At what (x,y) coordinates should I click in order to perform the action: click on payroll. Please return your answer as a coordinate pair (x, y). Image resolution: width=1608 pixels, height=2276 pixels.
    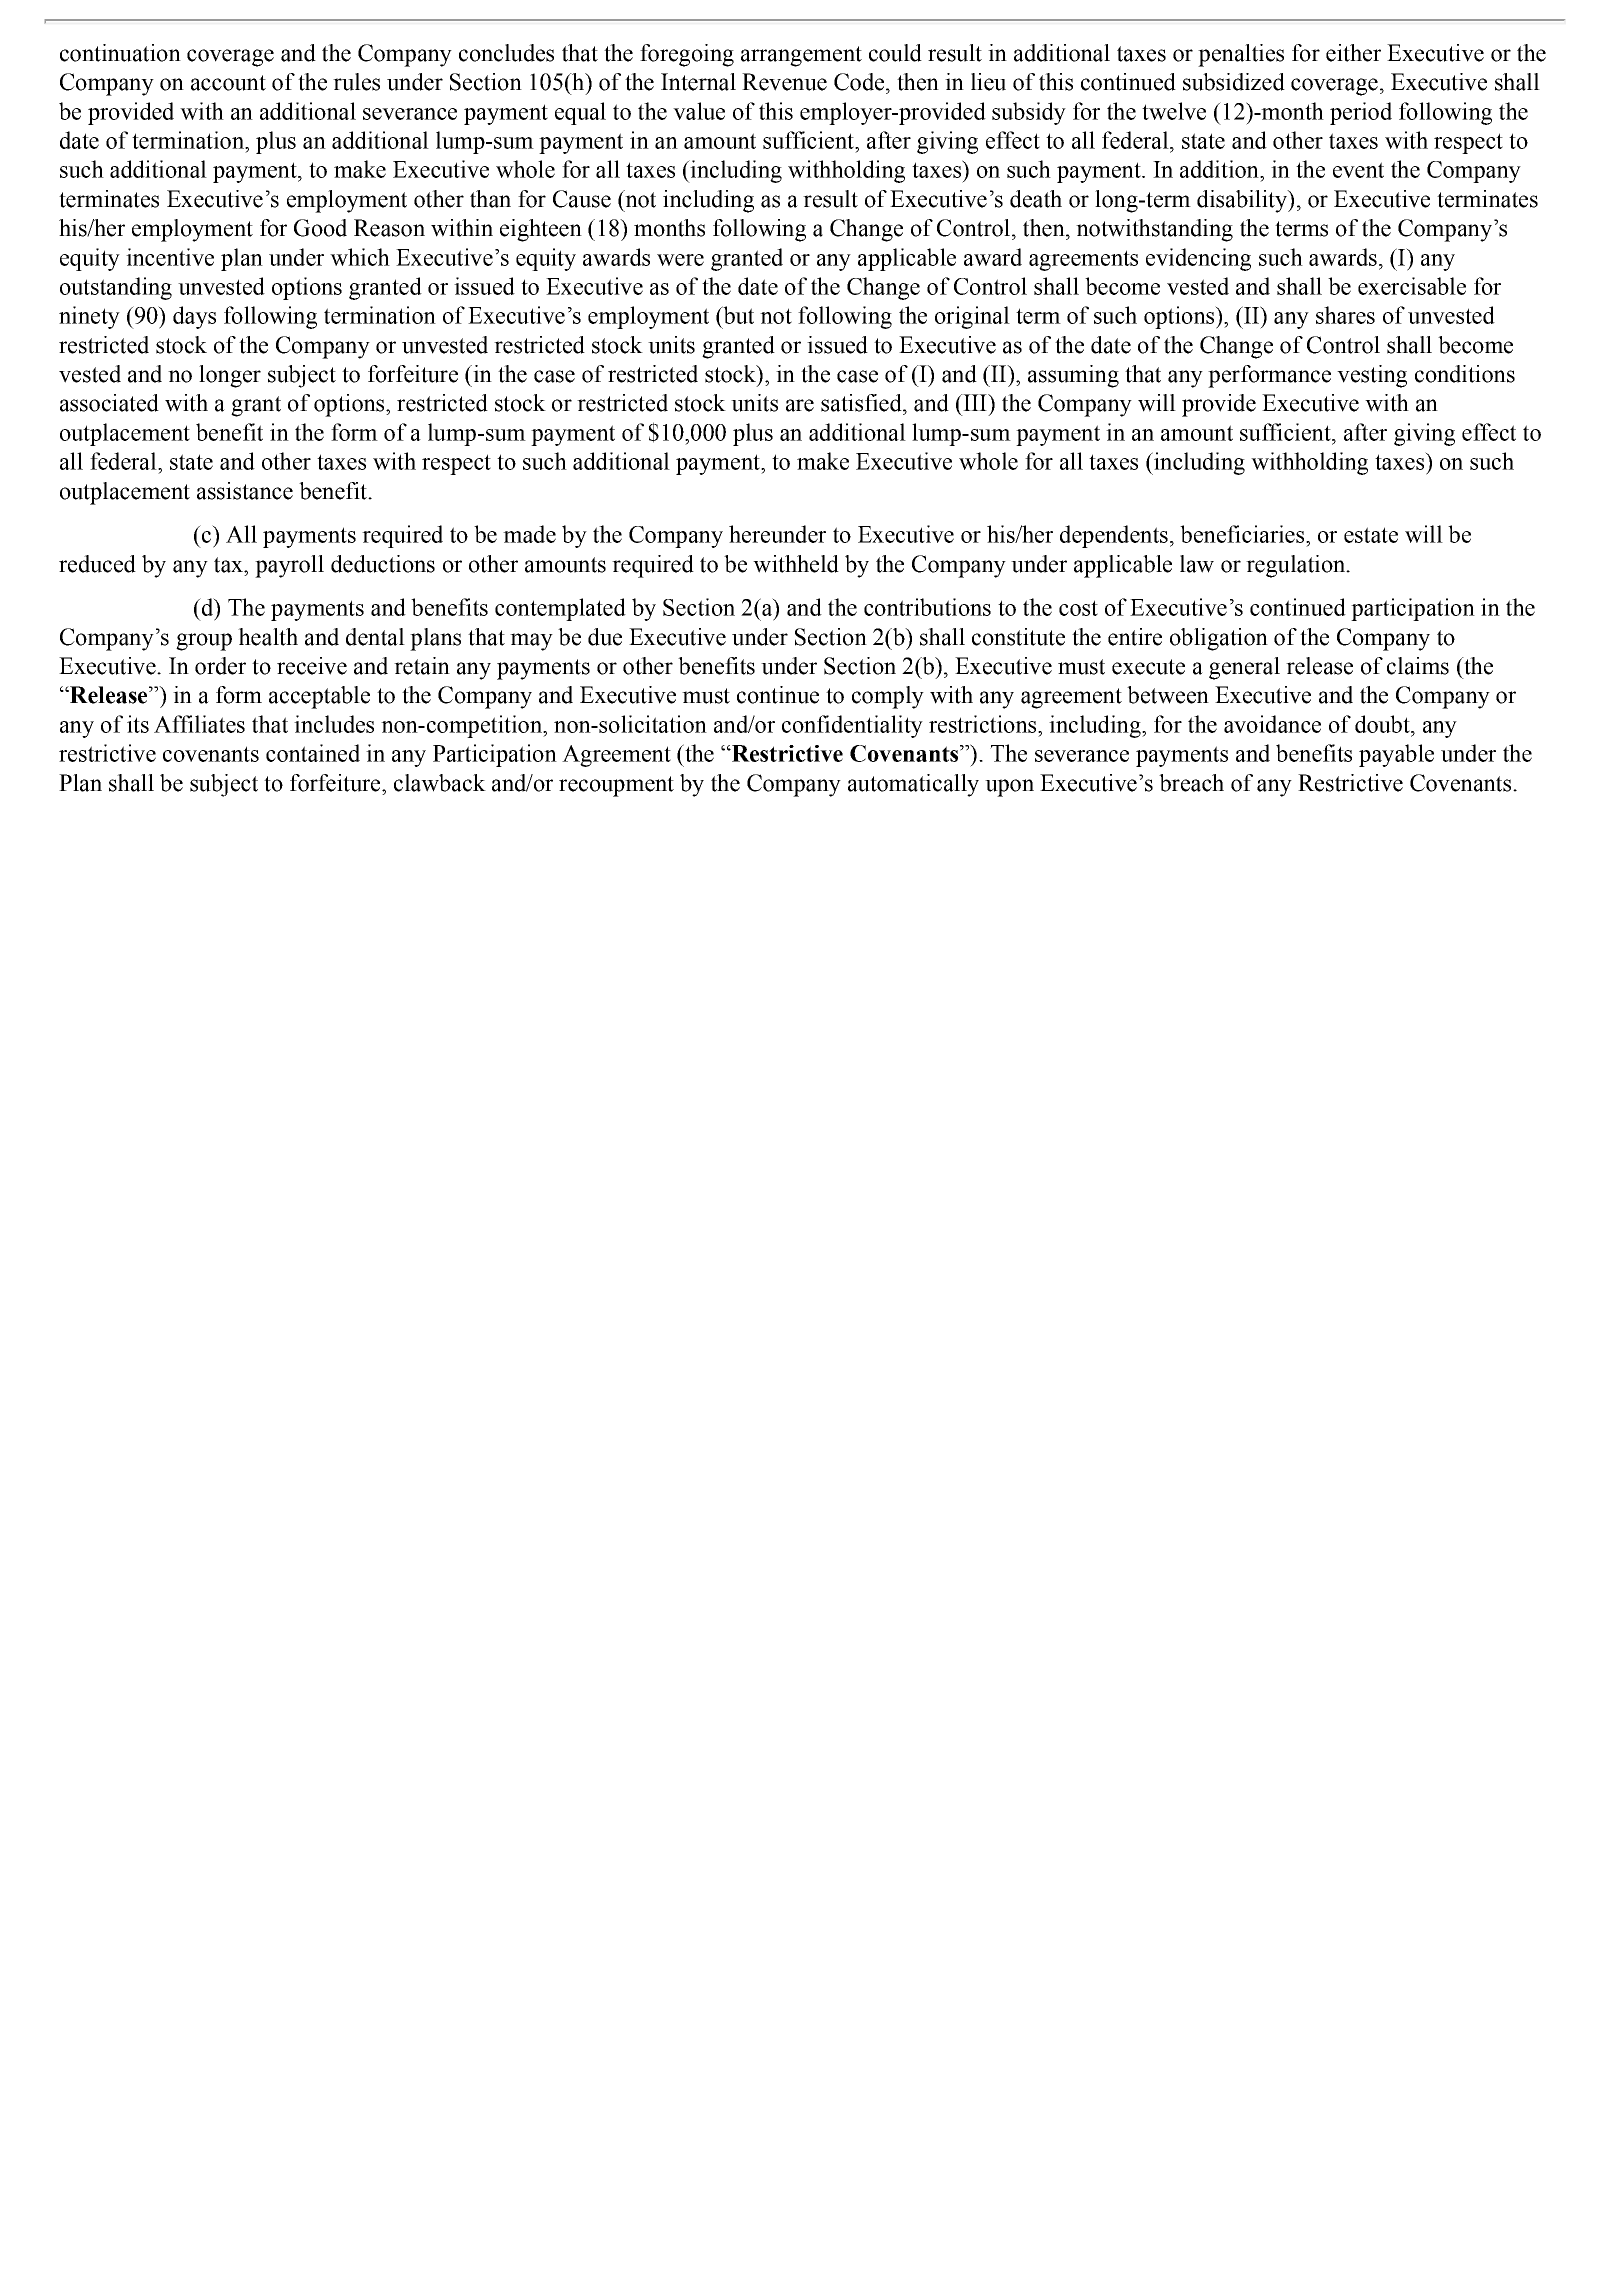
    Looking at the image, I should click on (289, 566).
